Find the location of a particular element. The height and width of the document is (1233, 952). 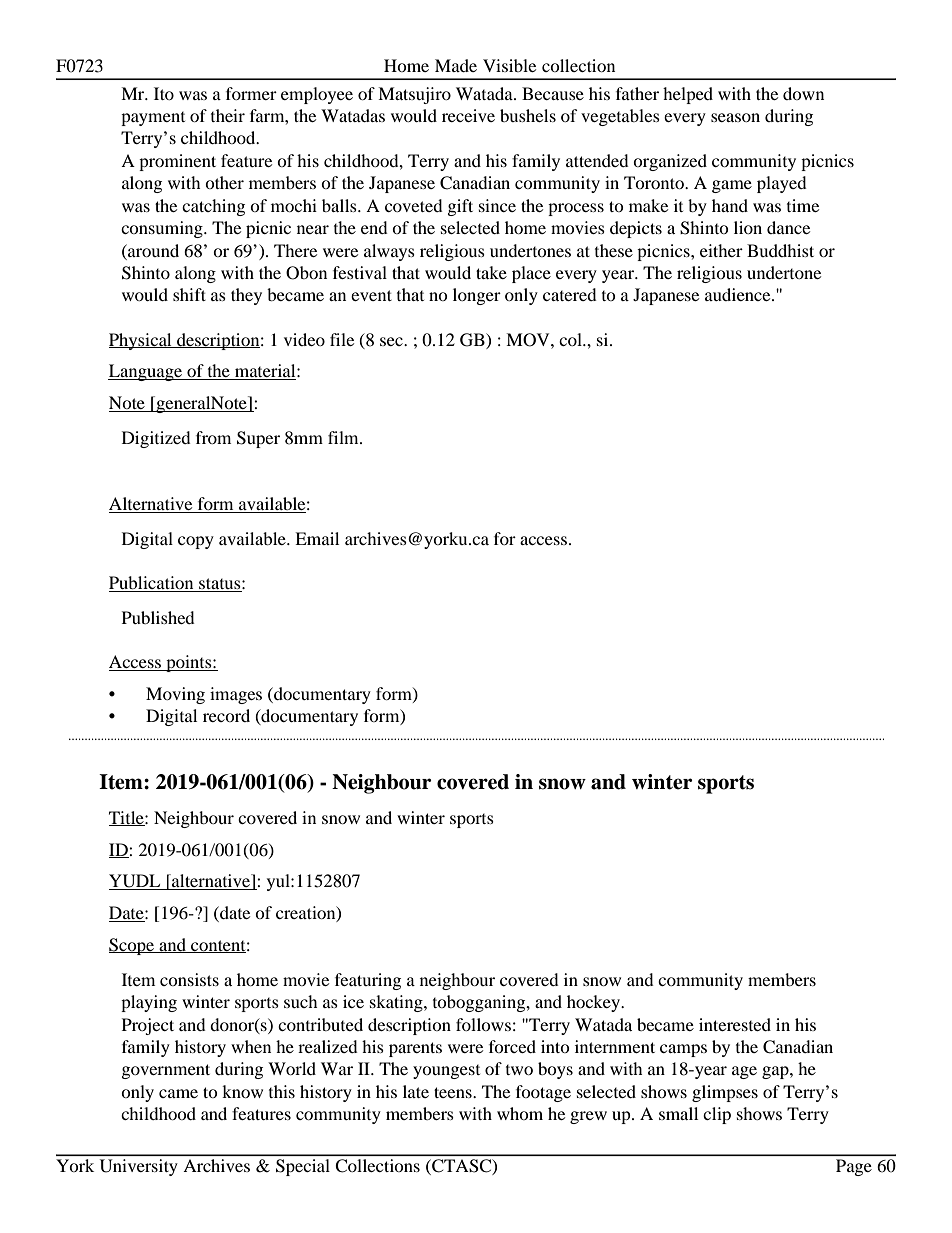

camps is located at coordinates (683, 1050).
